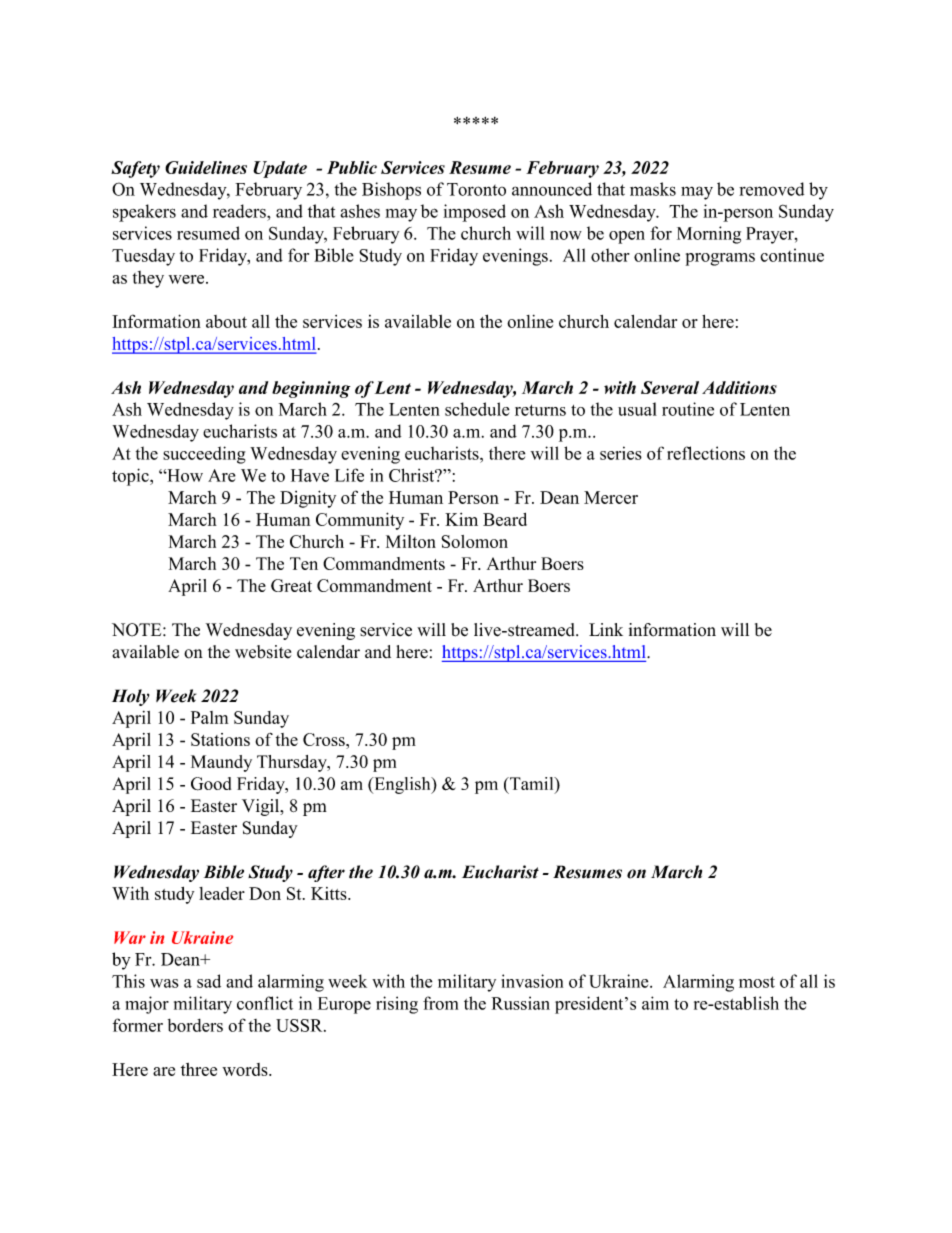  I want to click on borders, so click(195, 1025).
